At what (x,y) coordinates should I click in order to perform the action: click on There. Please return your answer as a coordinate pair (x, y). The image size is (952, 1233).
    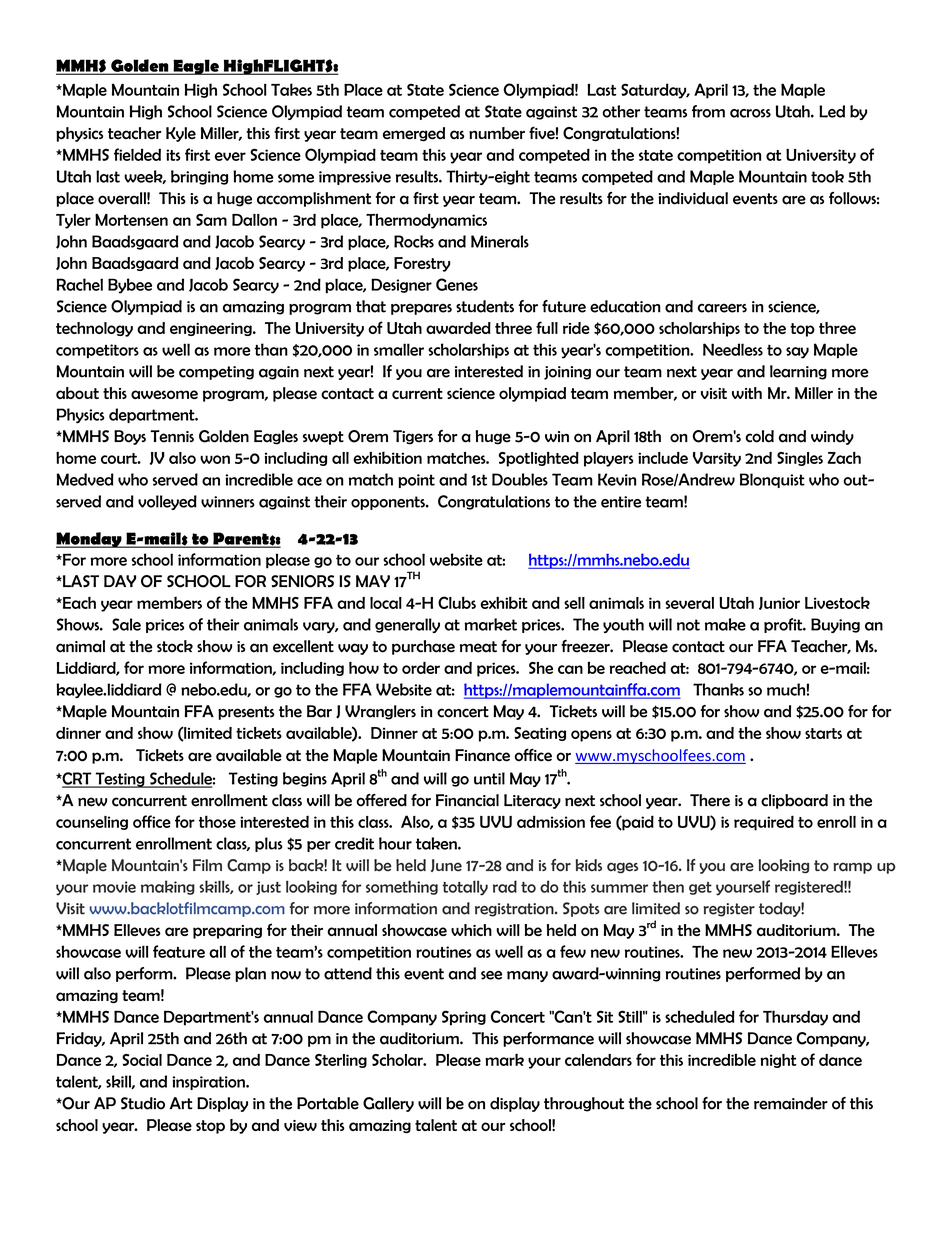
    Looking at the image, I should click on (710, 800).
